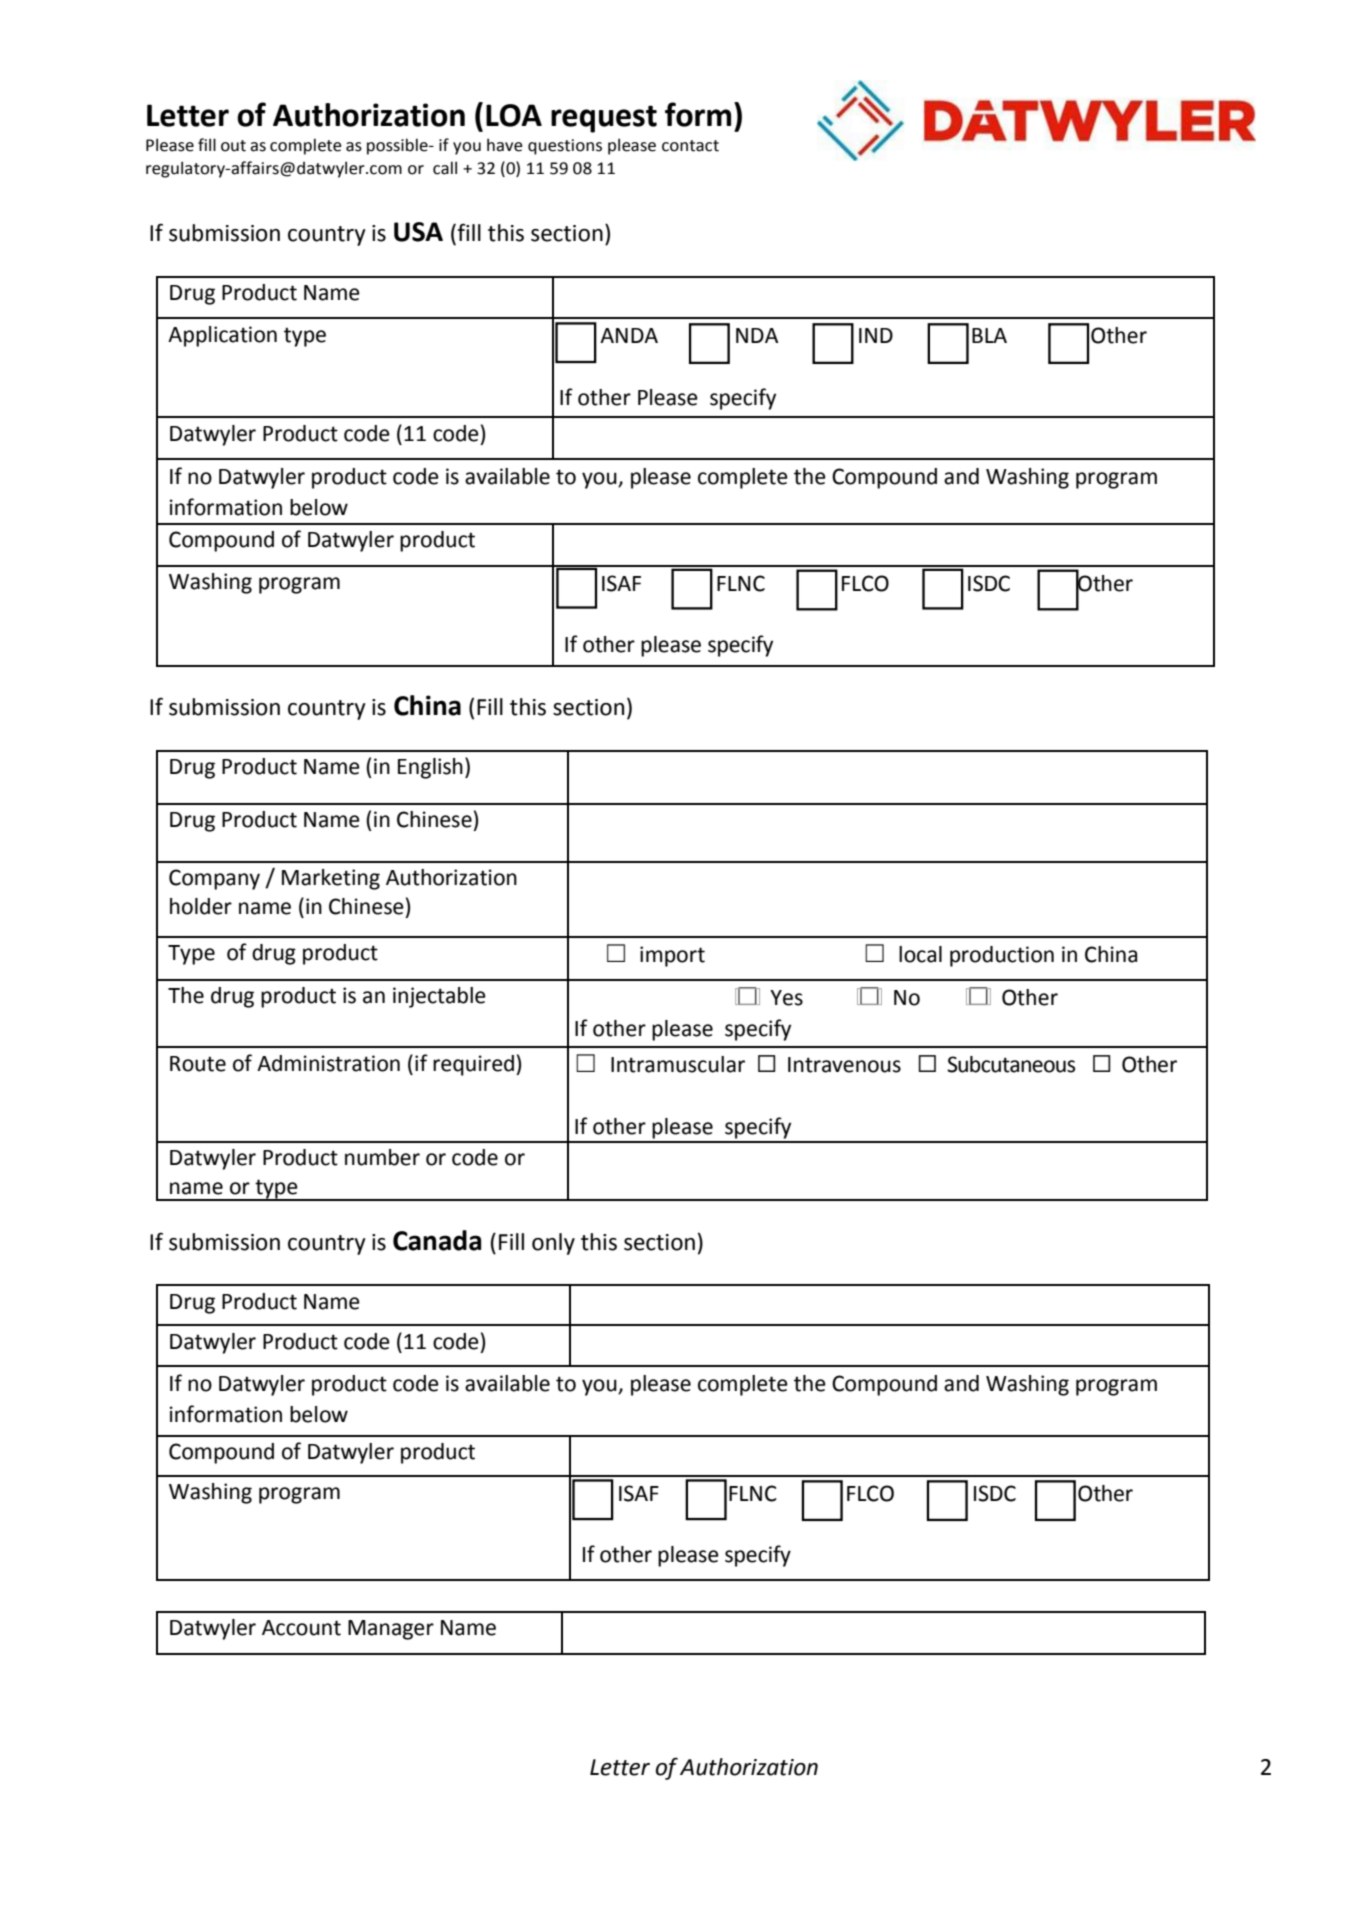  Describe the element at coordinates (328, 1063) in the screenshot. I see `Administration` at that location.
